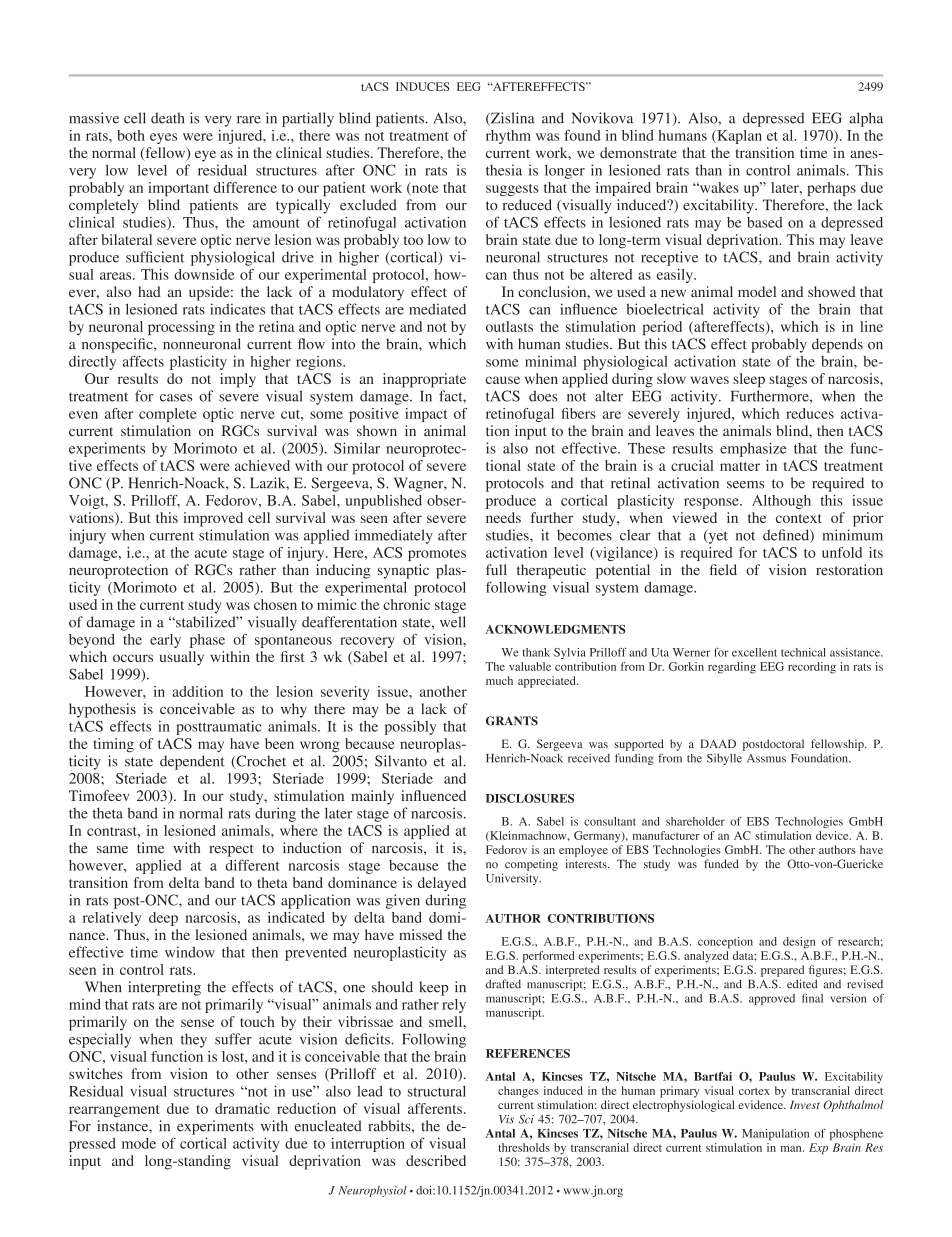 The height and width of the document is (1237, 952). I want to click on University, so click(513, 879).
